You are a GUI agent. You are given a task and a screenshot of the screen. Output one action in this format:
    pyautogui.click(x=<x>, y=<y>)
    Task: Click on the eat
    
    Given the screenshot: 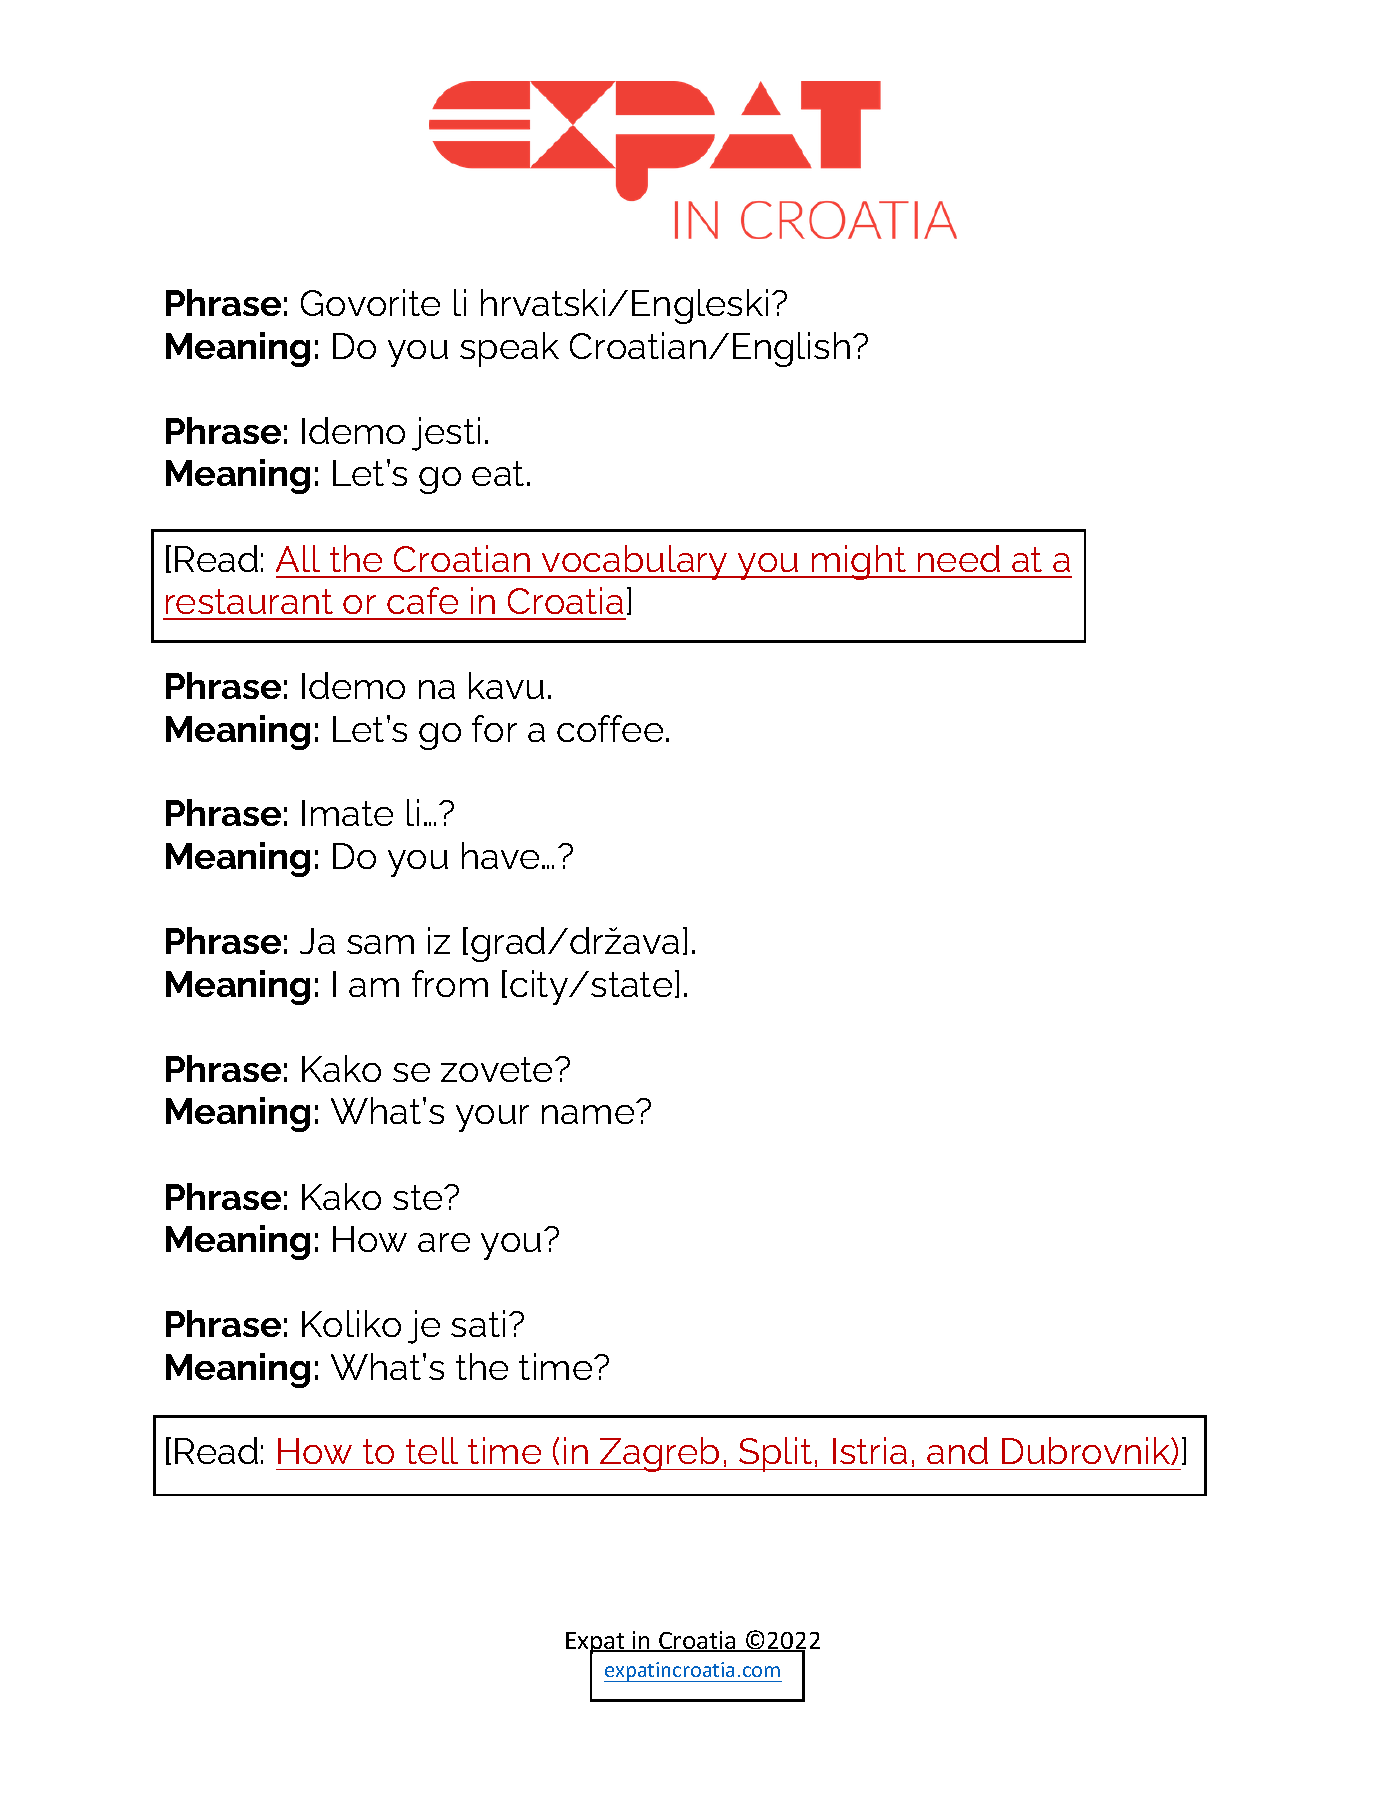 What is the action you would take?
    pyautogui.click(x=498, y=473)
